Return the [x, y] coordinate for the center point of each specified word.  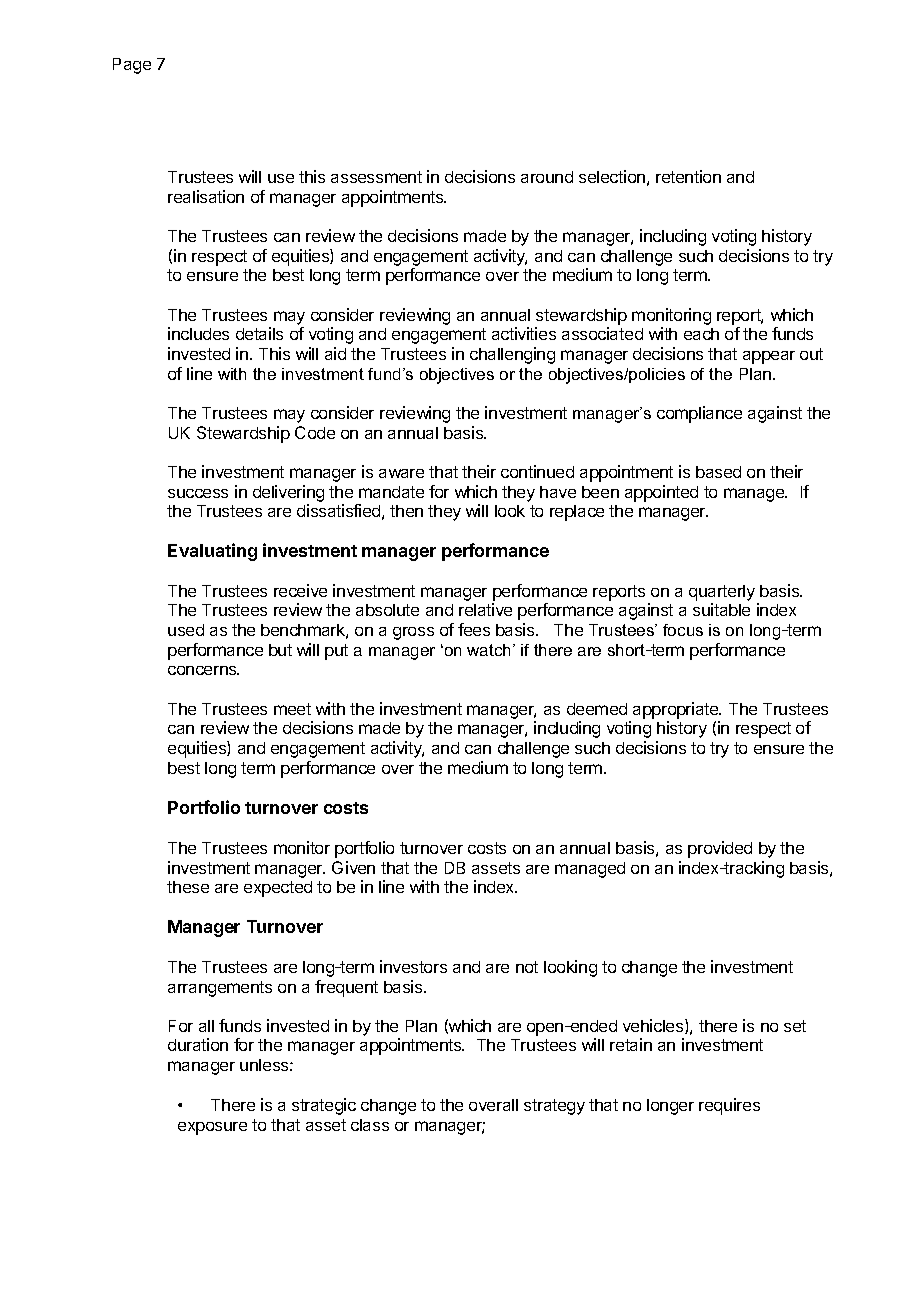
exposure [212, 1128]
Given [353, 867]
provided [720, 849]
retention [688, 176]
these [188, 887]
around [547, 177]
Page [132, 66]
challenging [512, 355]
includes [198, 333]
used [186, 630]
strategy [554, 1107]
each [701, 334]
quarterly [722, 593]
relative [485, 609]
